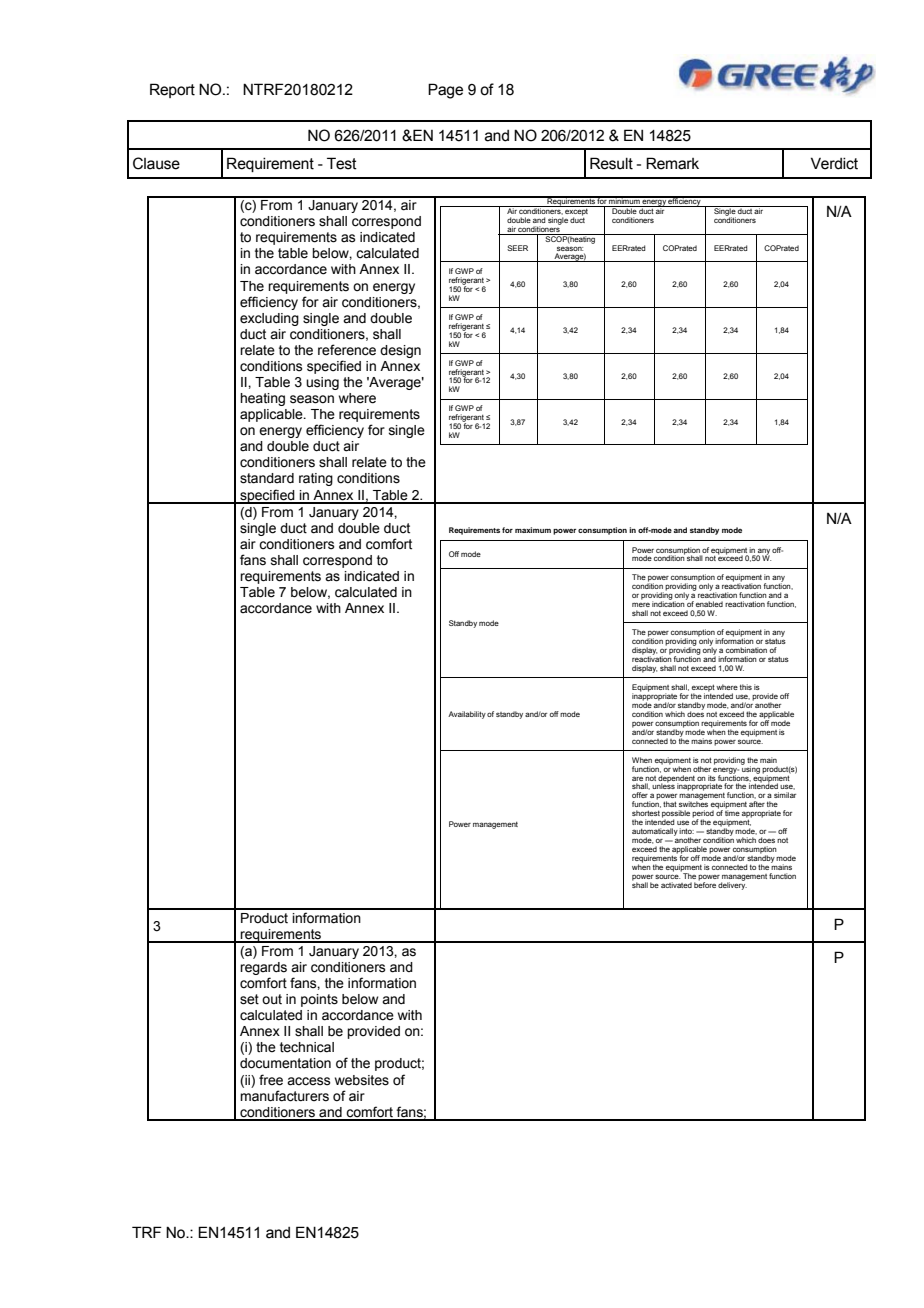  I want to click on standard, so click(267, 478).
